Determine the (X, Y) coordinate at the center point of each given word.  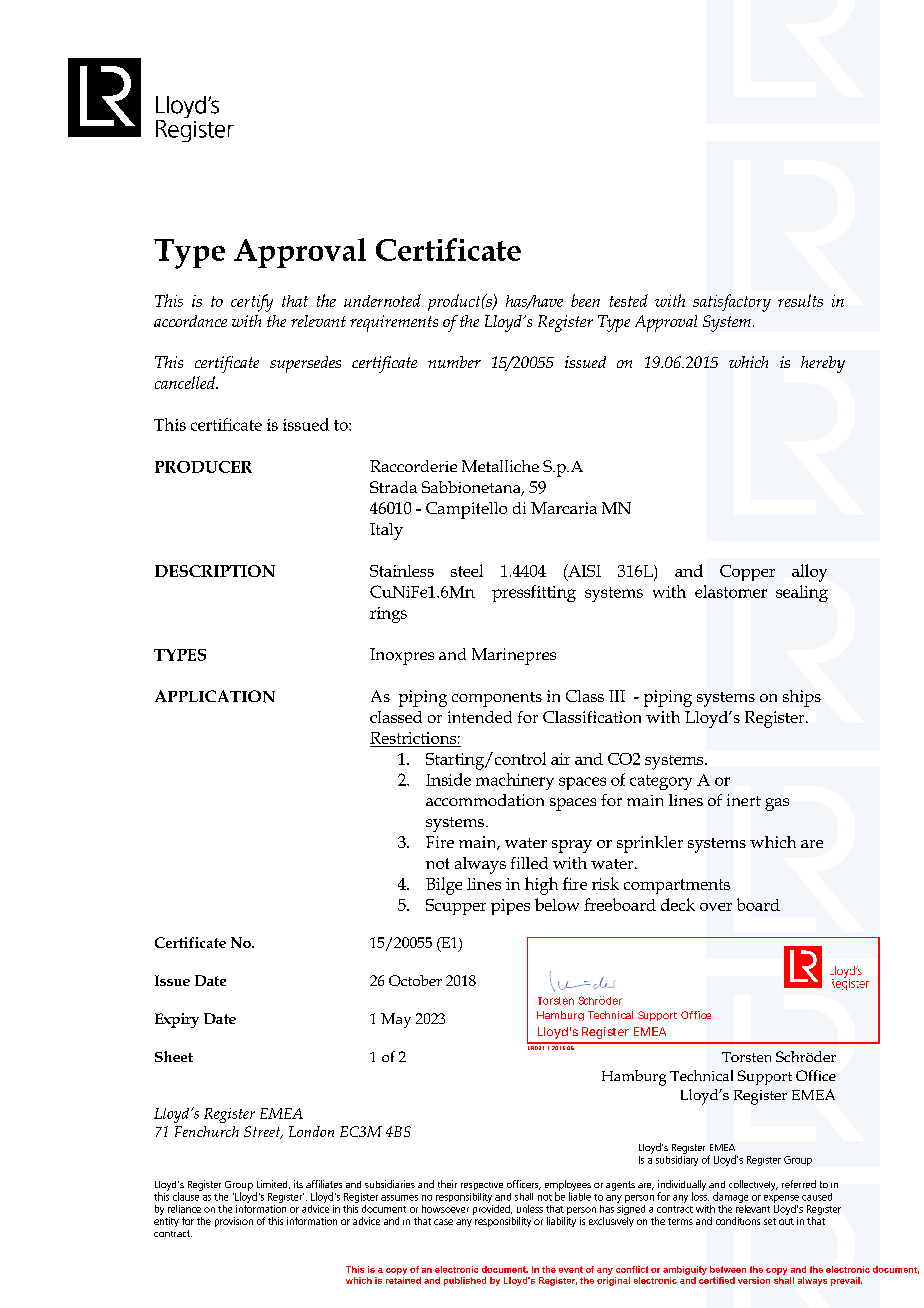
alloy (809, 573)
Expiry (177, 1020)
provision (234, 1222)
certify (252, 303)
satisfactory (732, 303)
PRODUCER (203, 467)
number (454, 362)
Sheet (174, 1056)
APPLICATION (215, 696)
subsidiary (677, 1159)
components (497, 699)
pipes (510, 907)
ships (802, 698)
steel (467, 570)
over (716, 907)
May (396, 1020)
